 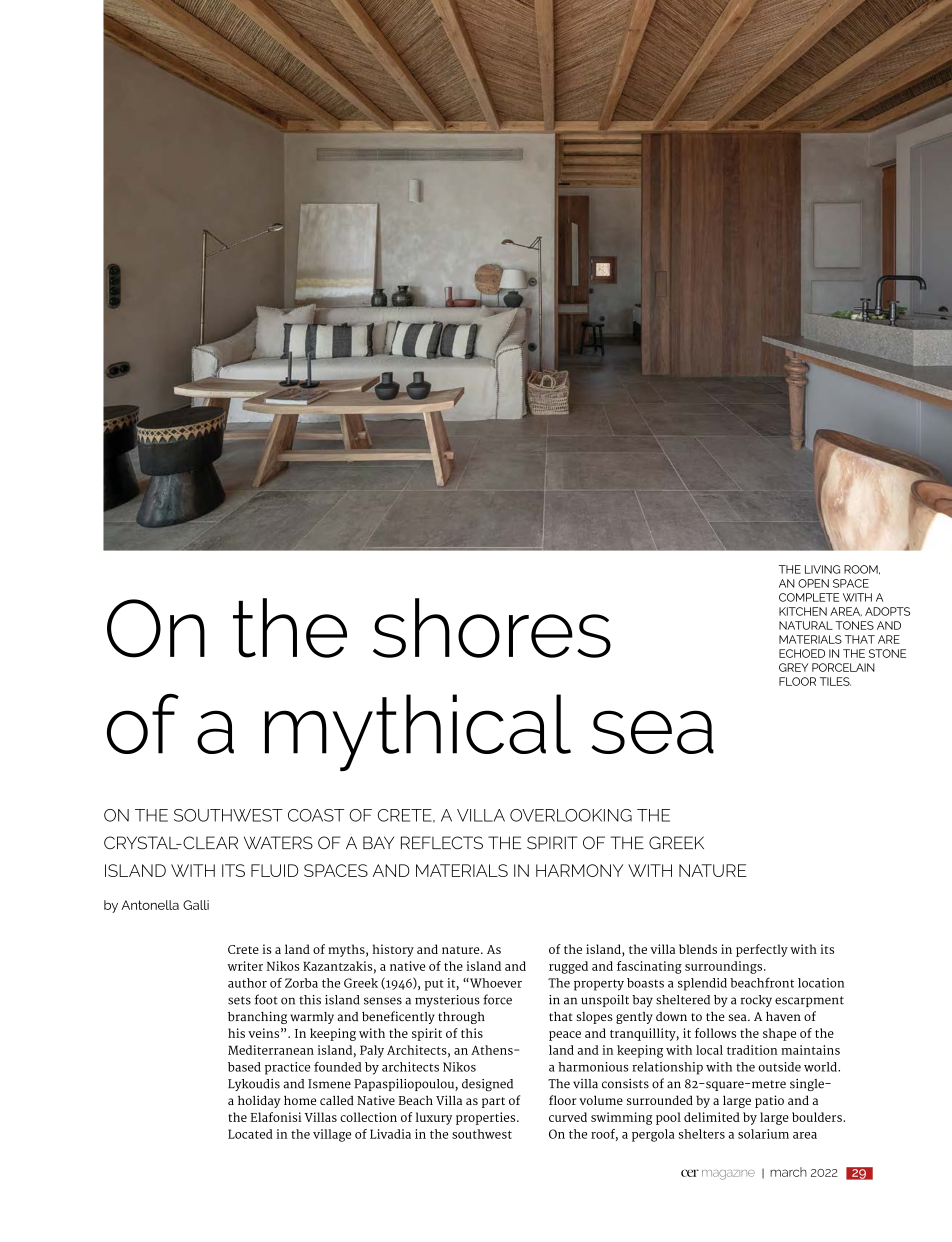 I want to click on FLUID, so click(x=274, y=870).
